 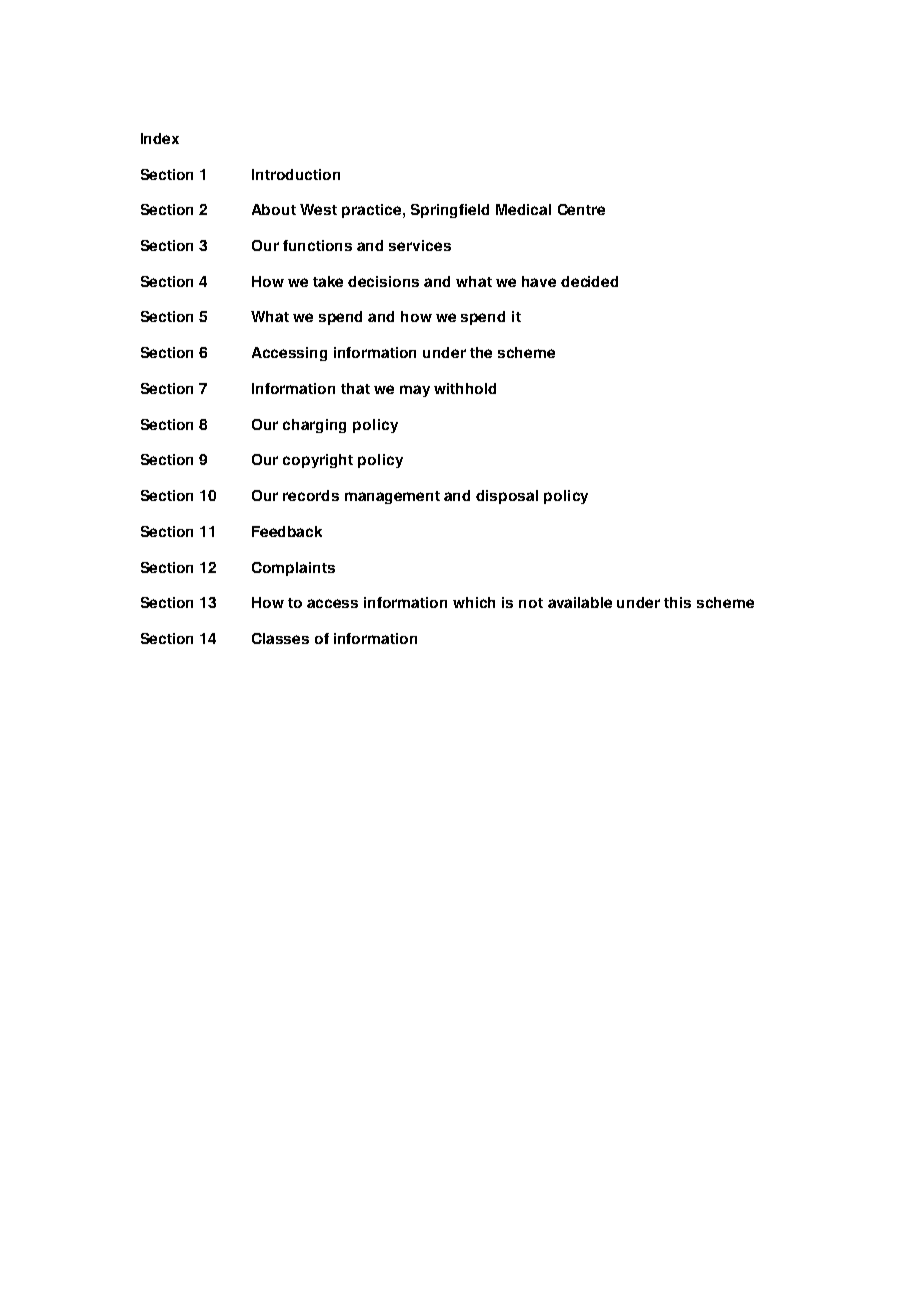 What do you see at coordinates (383, 281) in the image?
I see `decisions` at bounding box center [383, 281].
